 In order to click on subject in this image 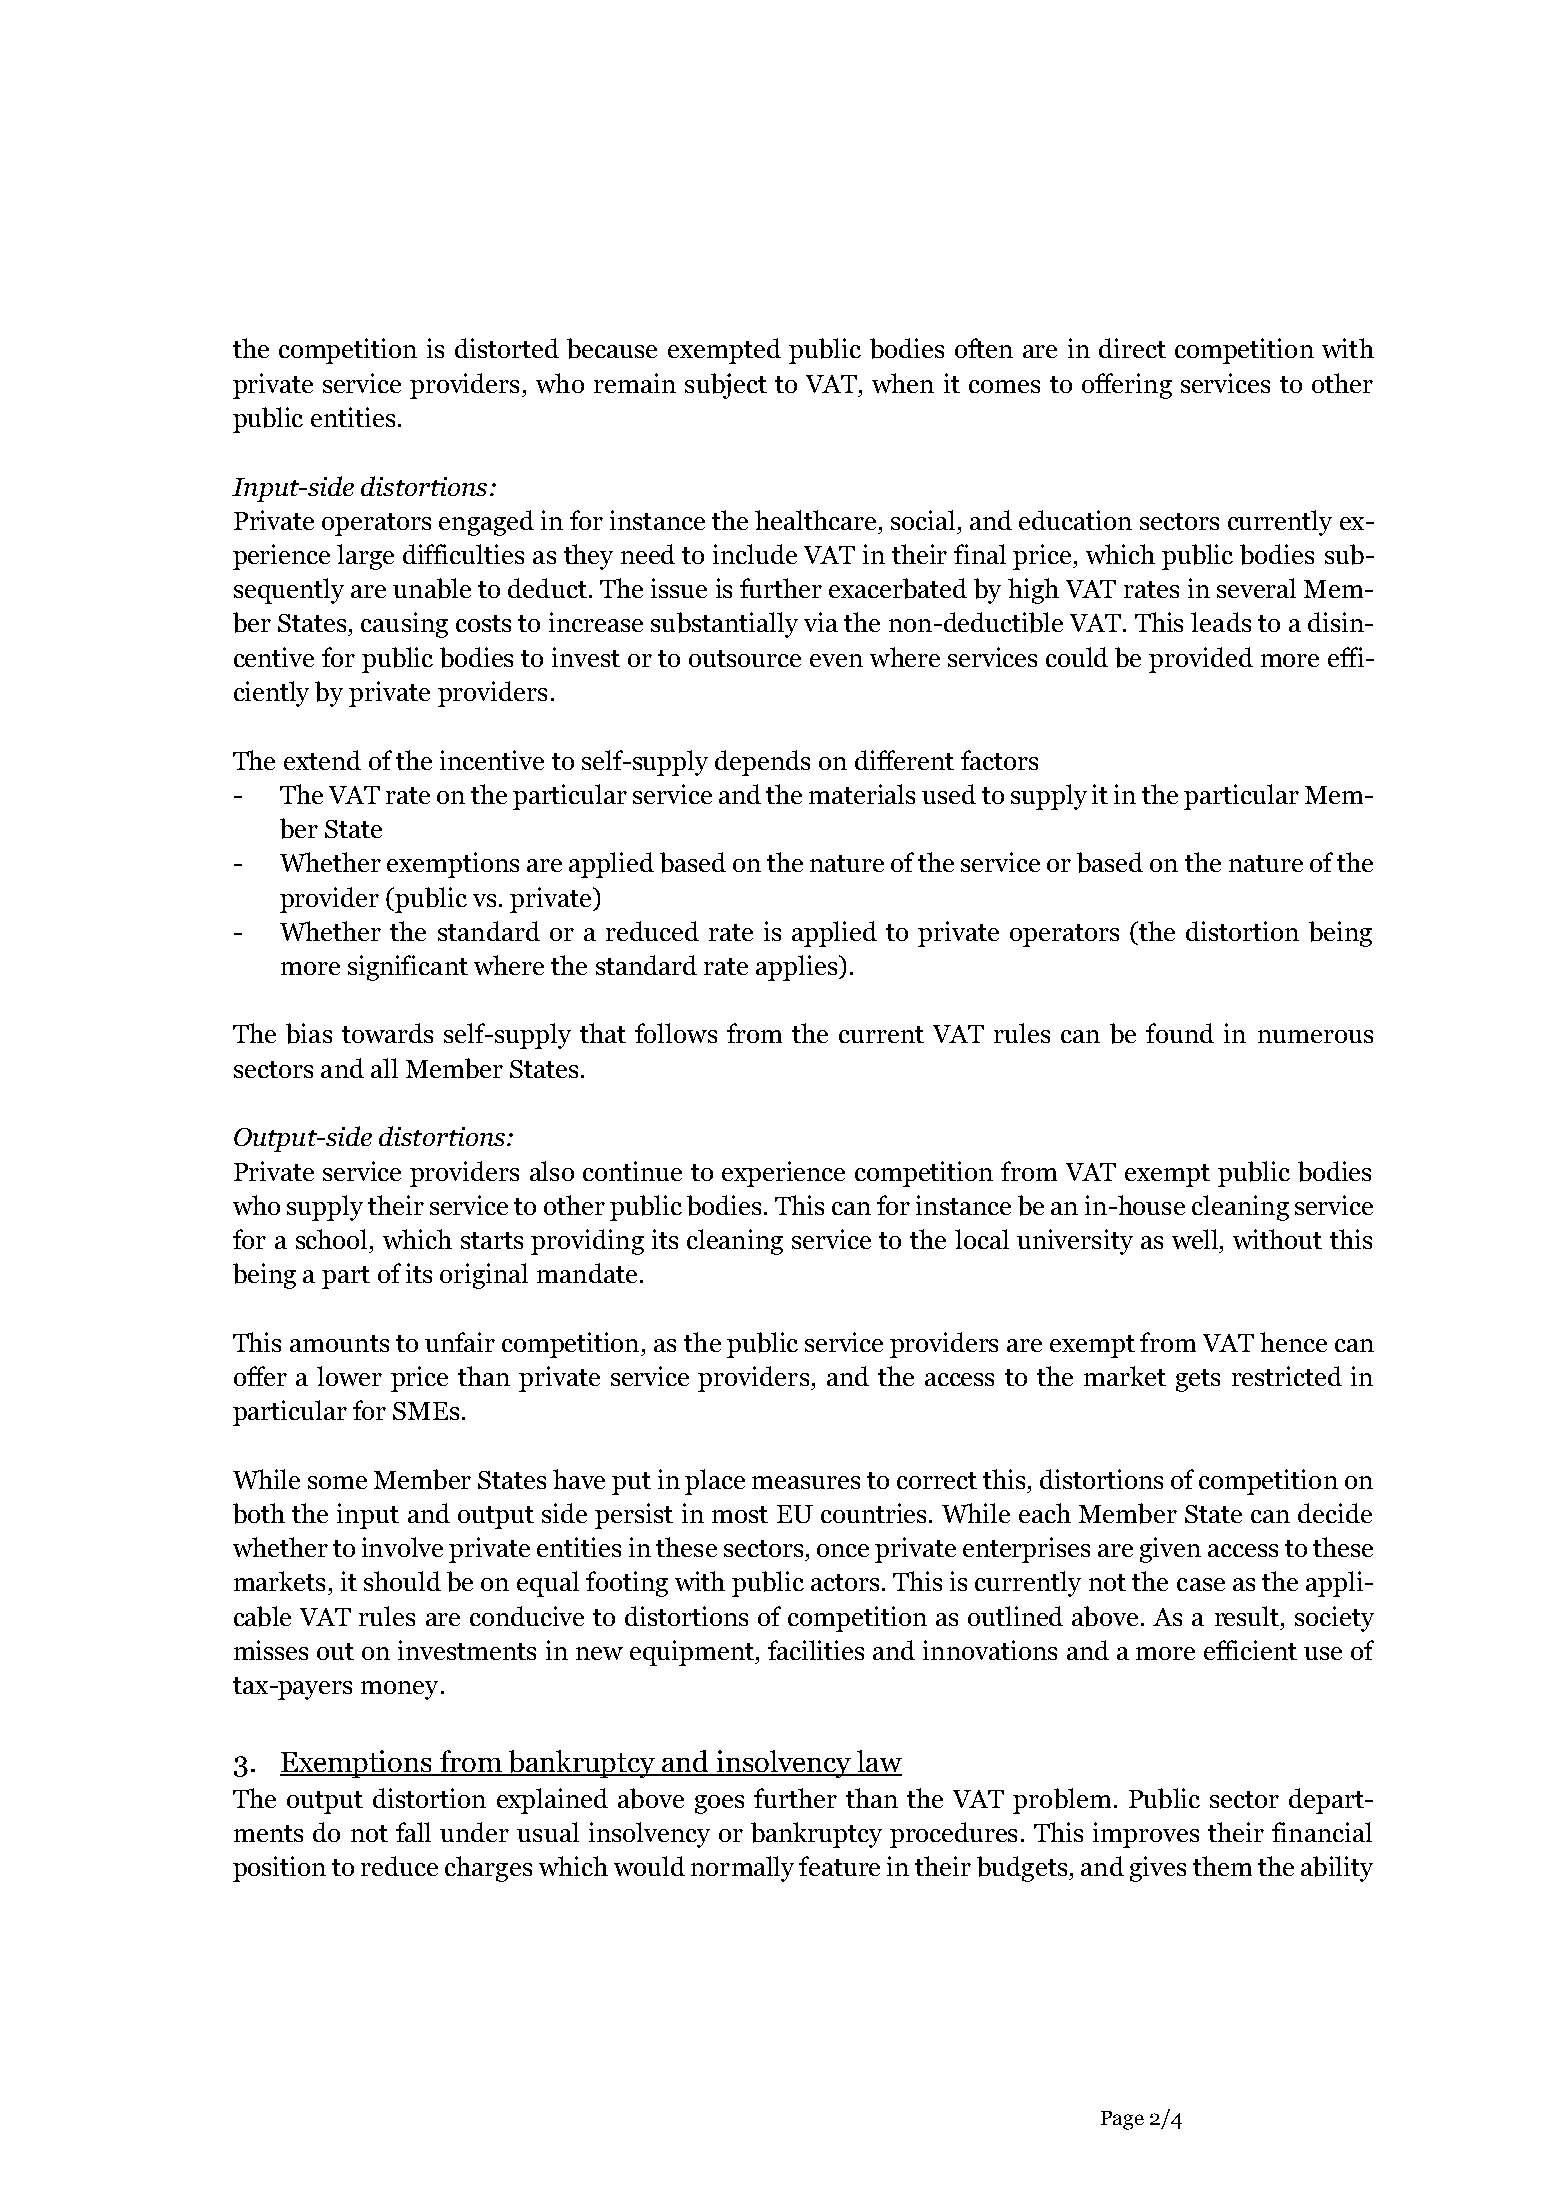, I will do `click(726, 386)`.
